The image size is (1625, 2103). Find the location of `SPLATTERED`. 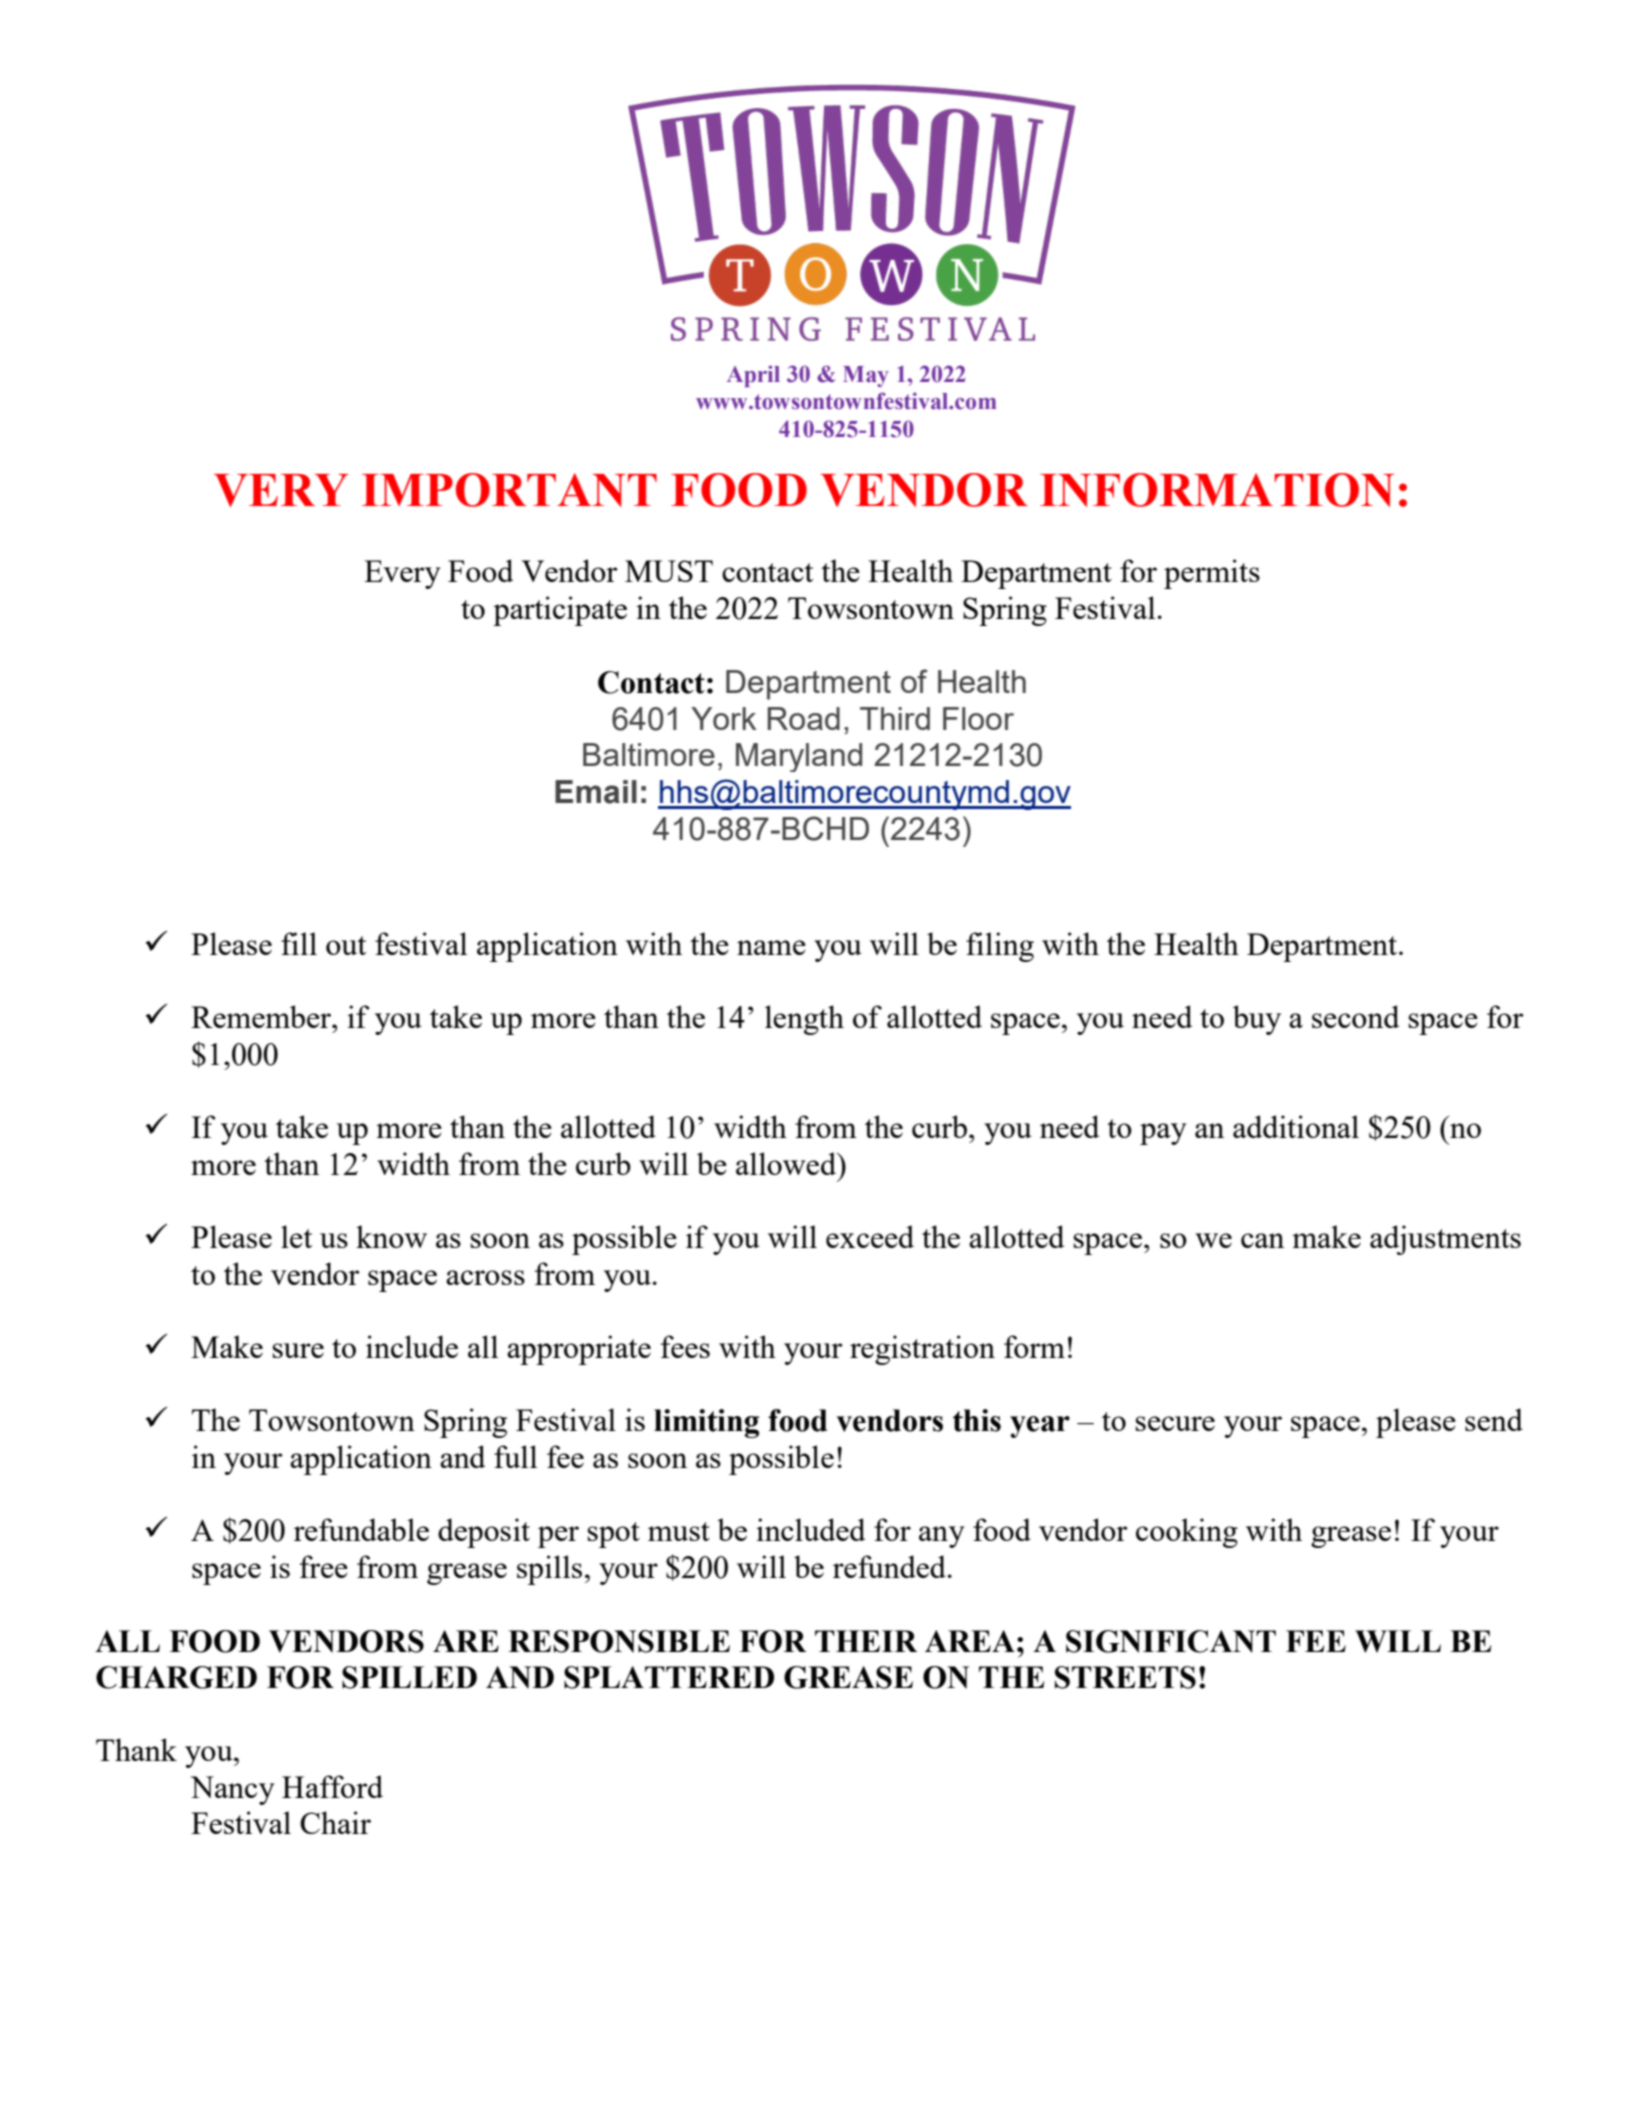

SPLATTERED is located at coordinates (669, 1677).
